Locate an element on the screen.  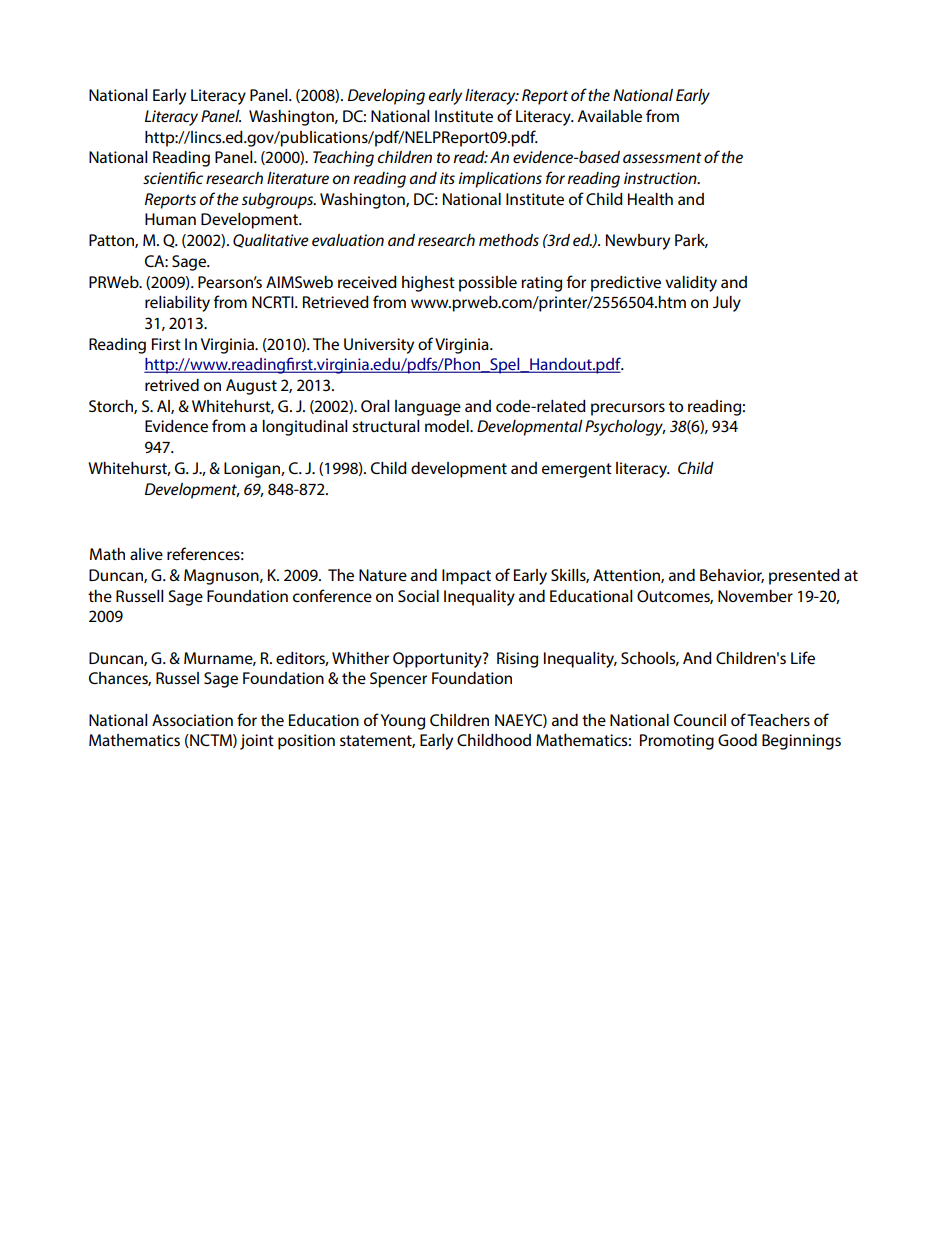
Developing is located at coordinates (386, 97).
